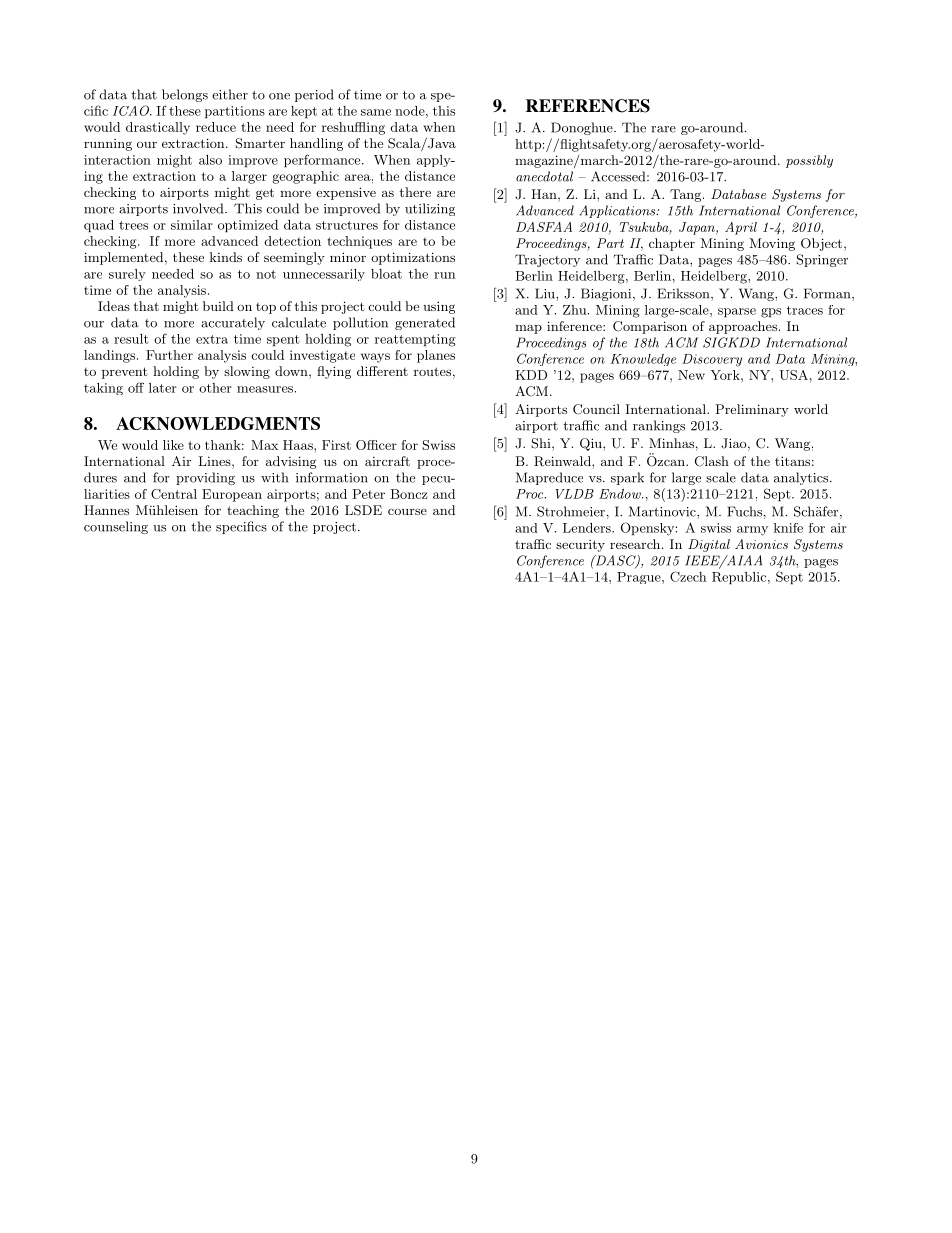 Image resolution: width=952 pixels, height=1233 pixels. What do you see at coordinates (588, 106) in the screenshot?
I see `REFERENCES` at bounding box center [588, 106].
